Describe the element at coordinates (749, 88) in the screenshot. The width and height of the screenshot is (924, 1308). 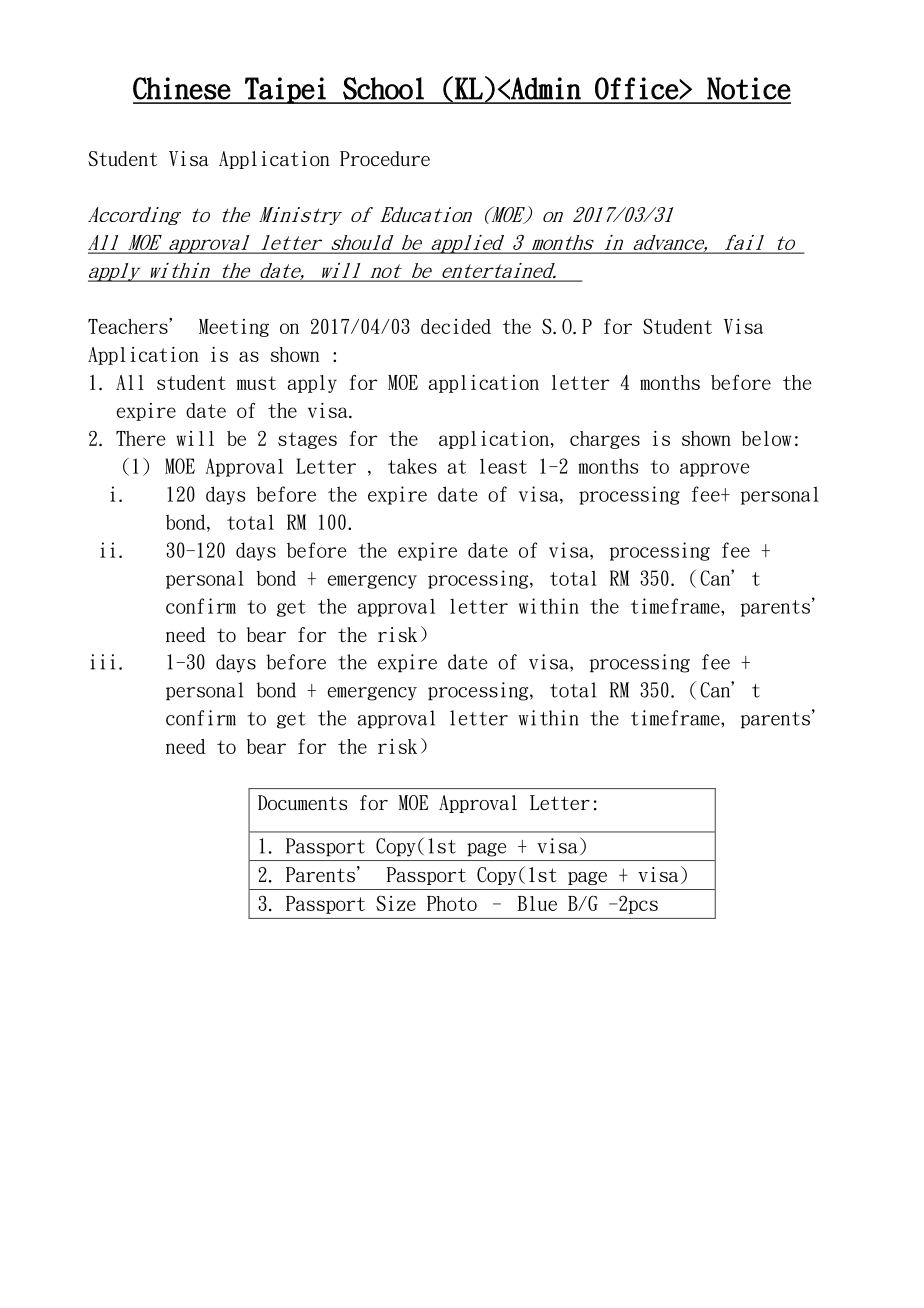
I see `Notice` at that location.
